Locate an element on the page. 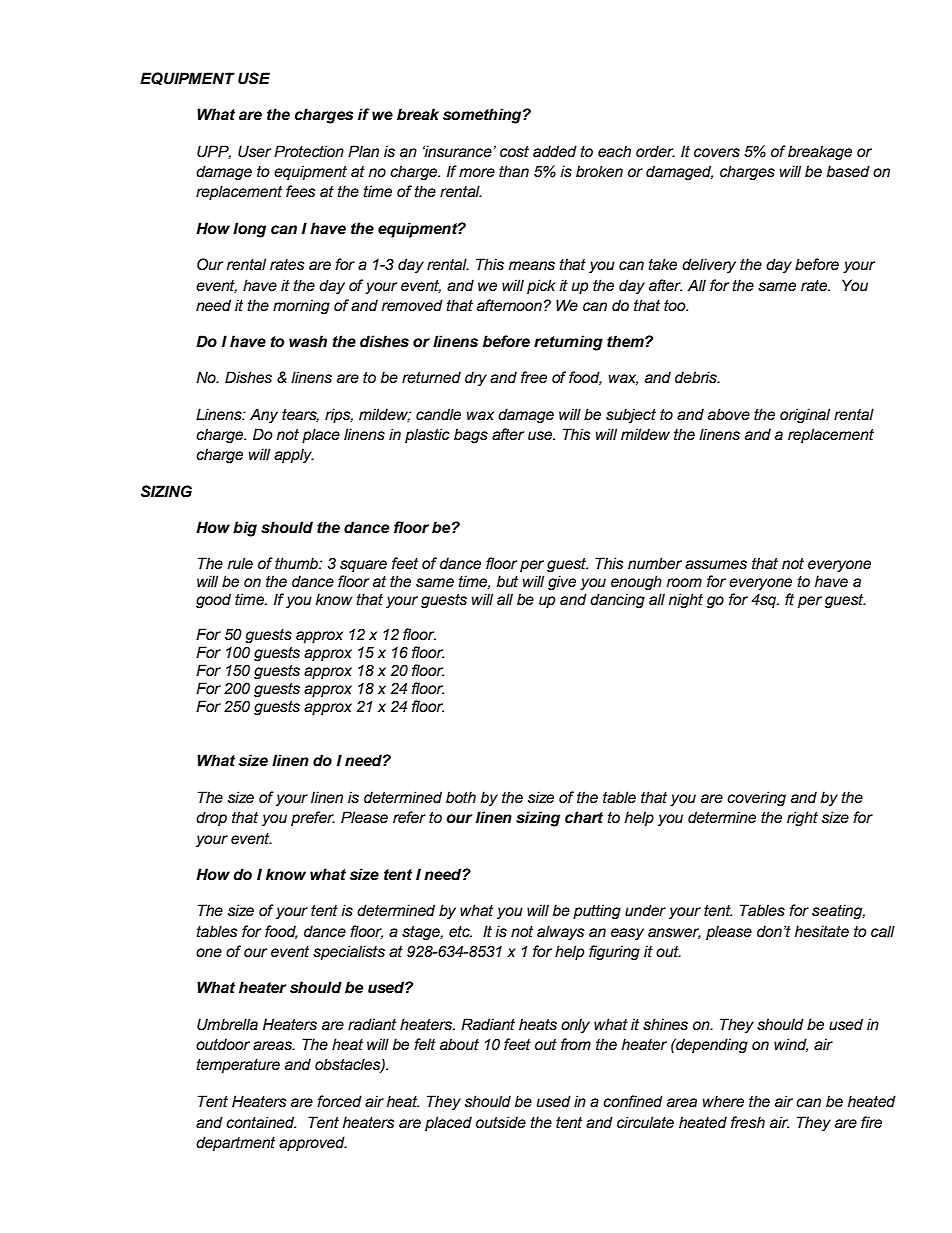 The image size is (952, 1233). fresh is located at coordinates (748, 1122).
